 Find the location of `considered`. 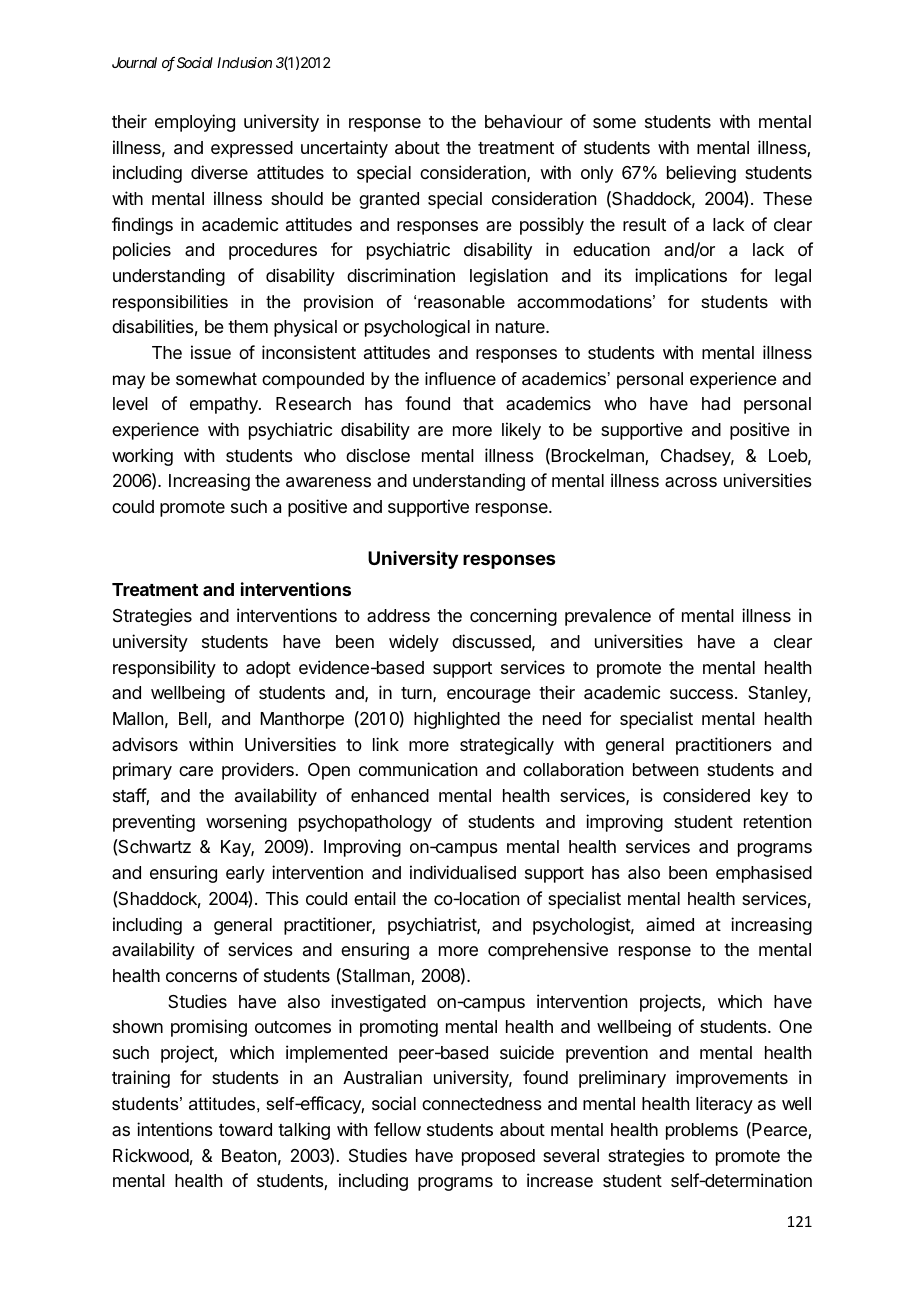

considered is located at coordinates (706, 795).
